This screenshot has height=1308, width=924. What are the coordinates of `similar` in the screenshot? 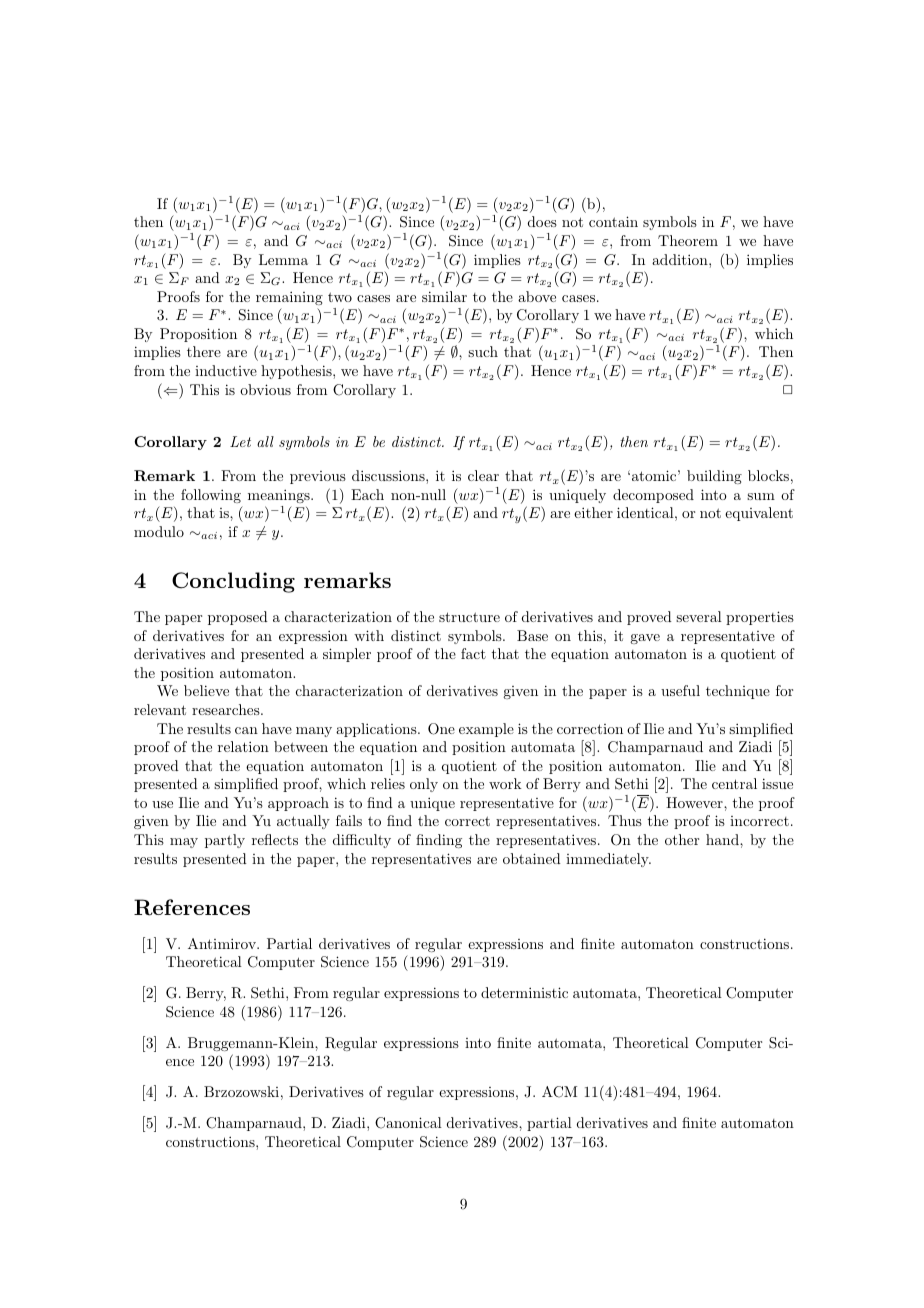 It's located at (444, 296).
